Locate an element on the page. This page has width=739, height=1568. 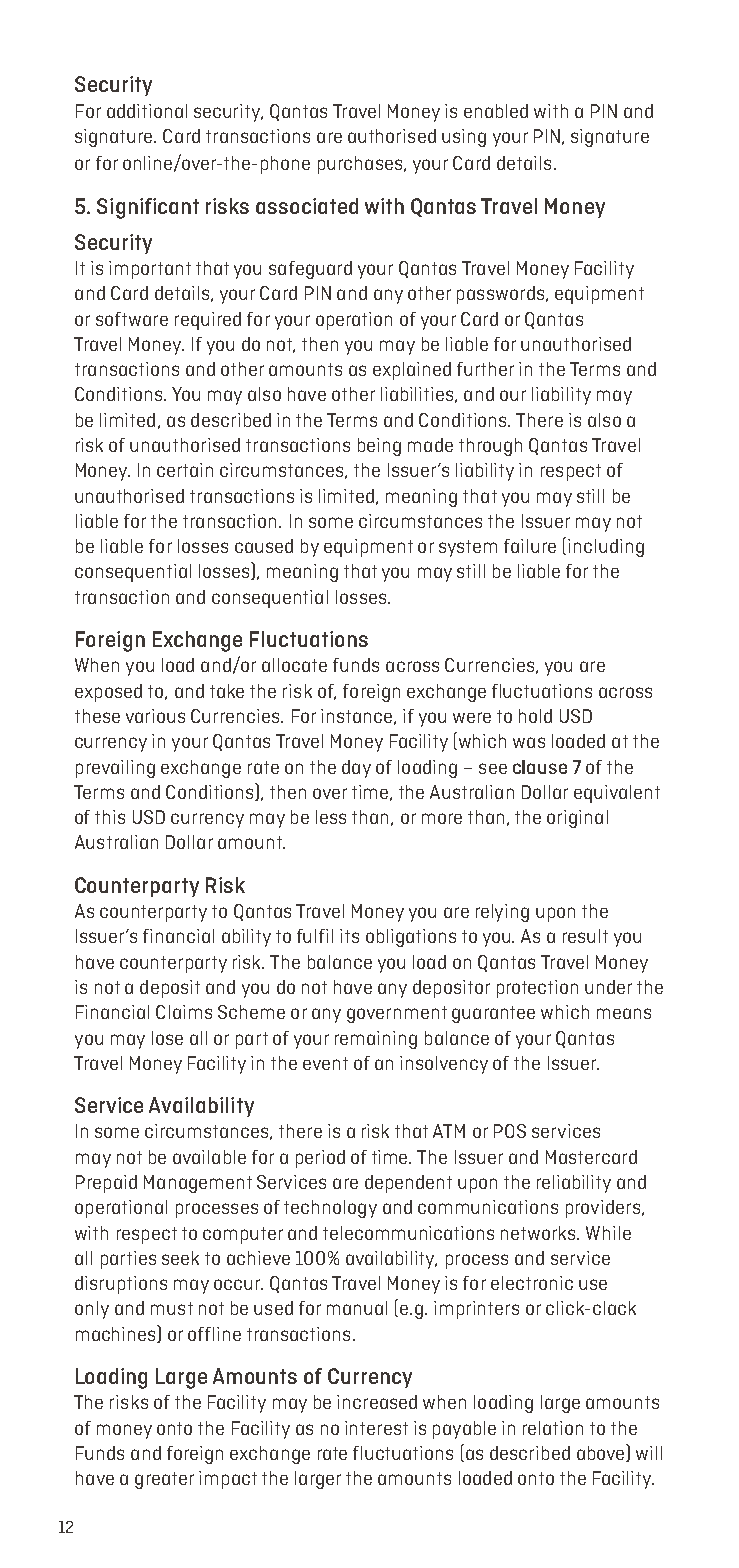
greater is located at coordinates (164, 1480).
